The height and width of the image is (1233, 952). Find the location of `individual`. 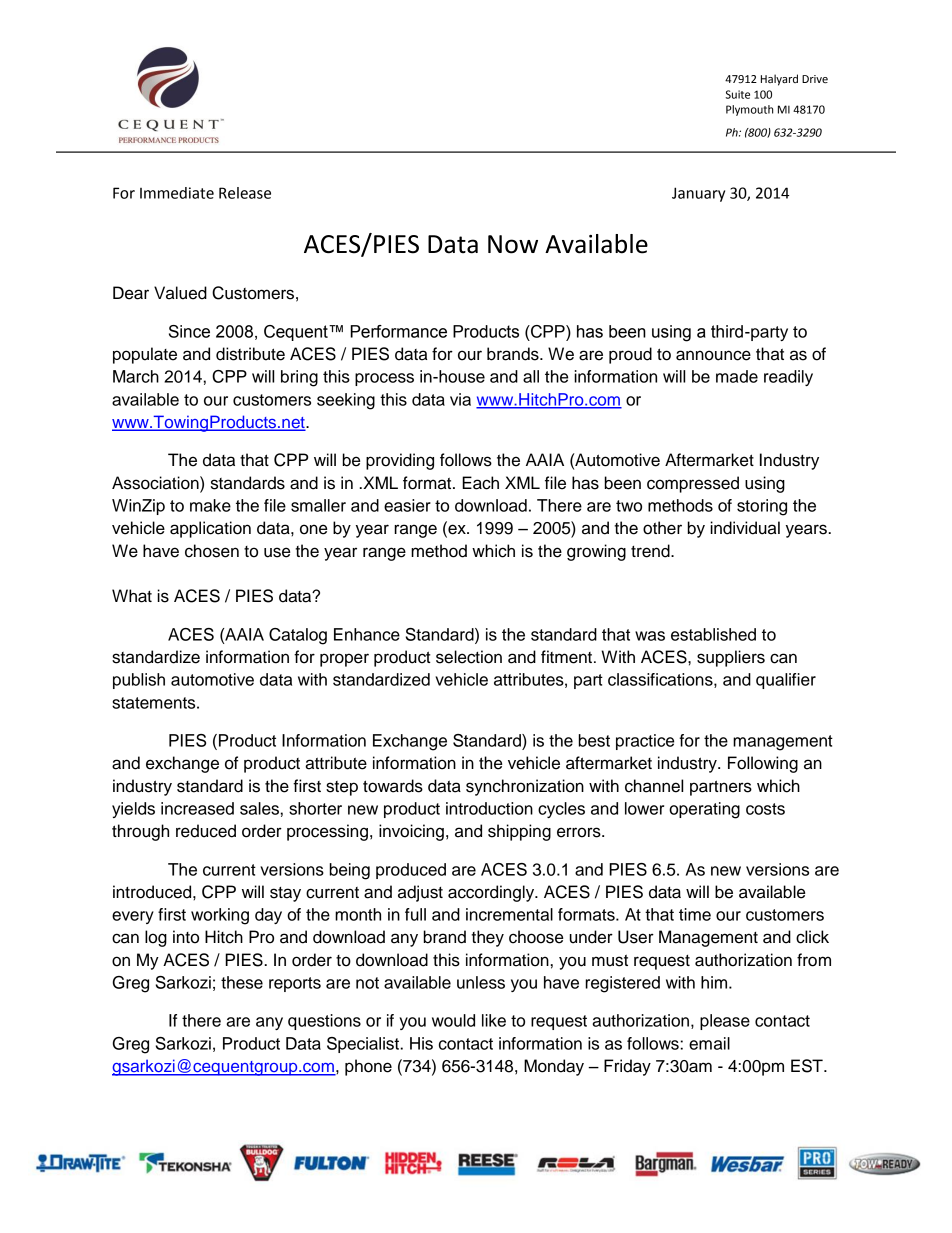

individual is located at coordinates (745, 528).
